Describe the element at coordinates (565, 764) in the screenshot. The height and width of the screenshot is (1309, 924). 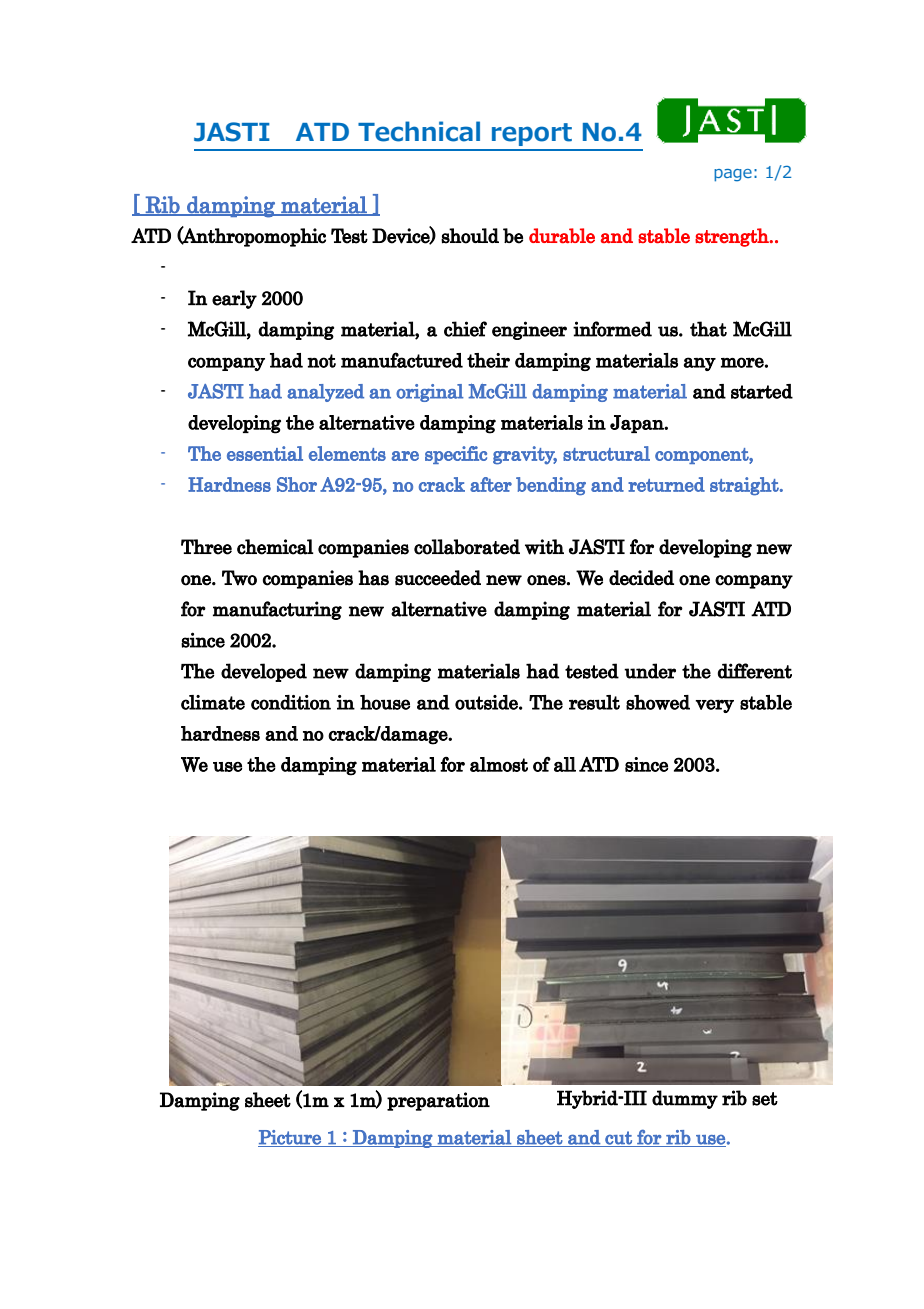
I see `all` at that location.
